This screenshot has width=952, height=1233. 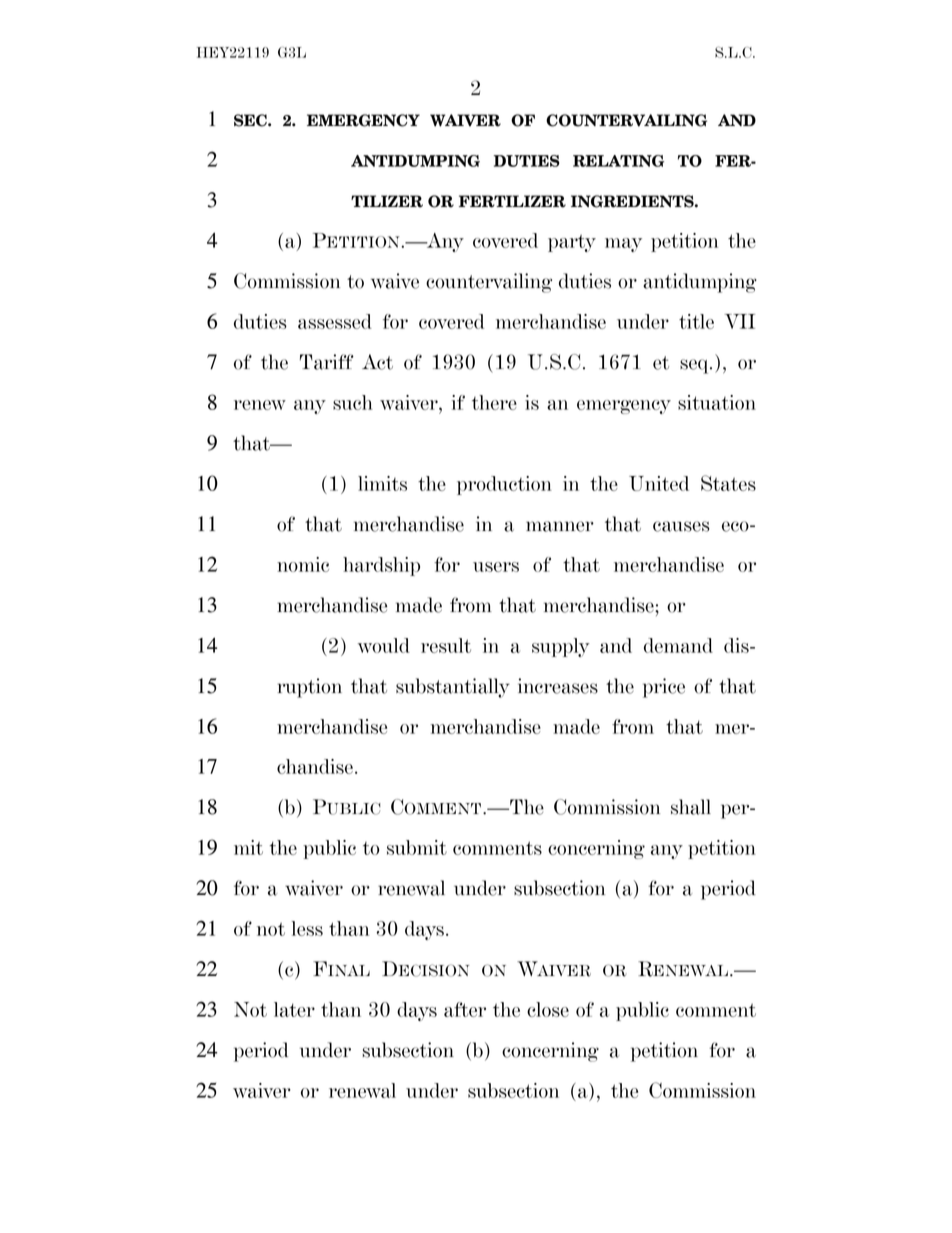 What do you see at coordinates (548, 1009) in the screenshot?
I see `close` at bounding box center [548, 1009].
